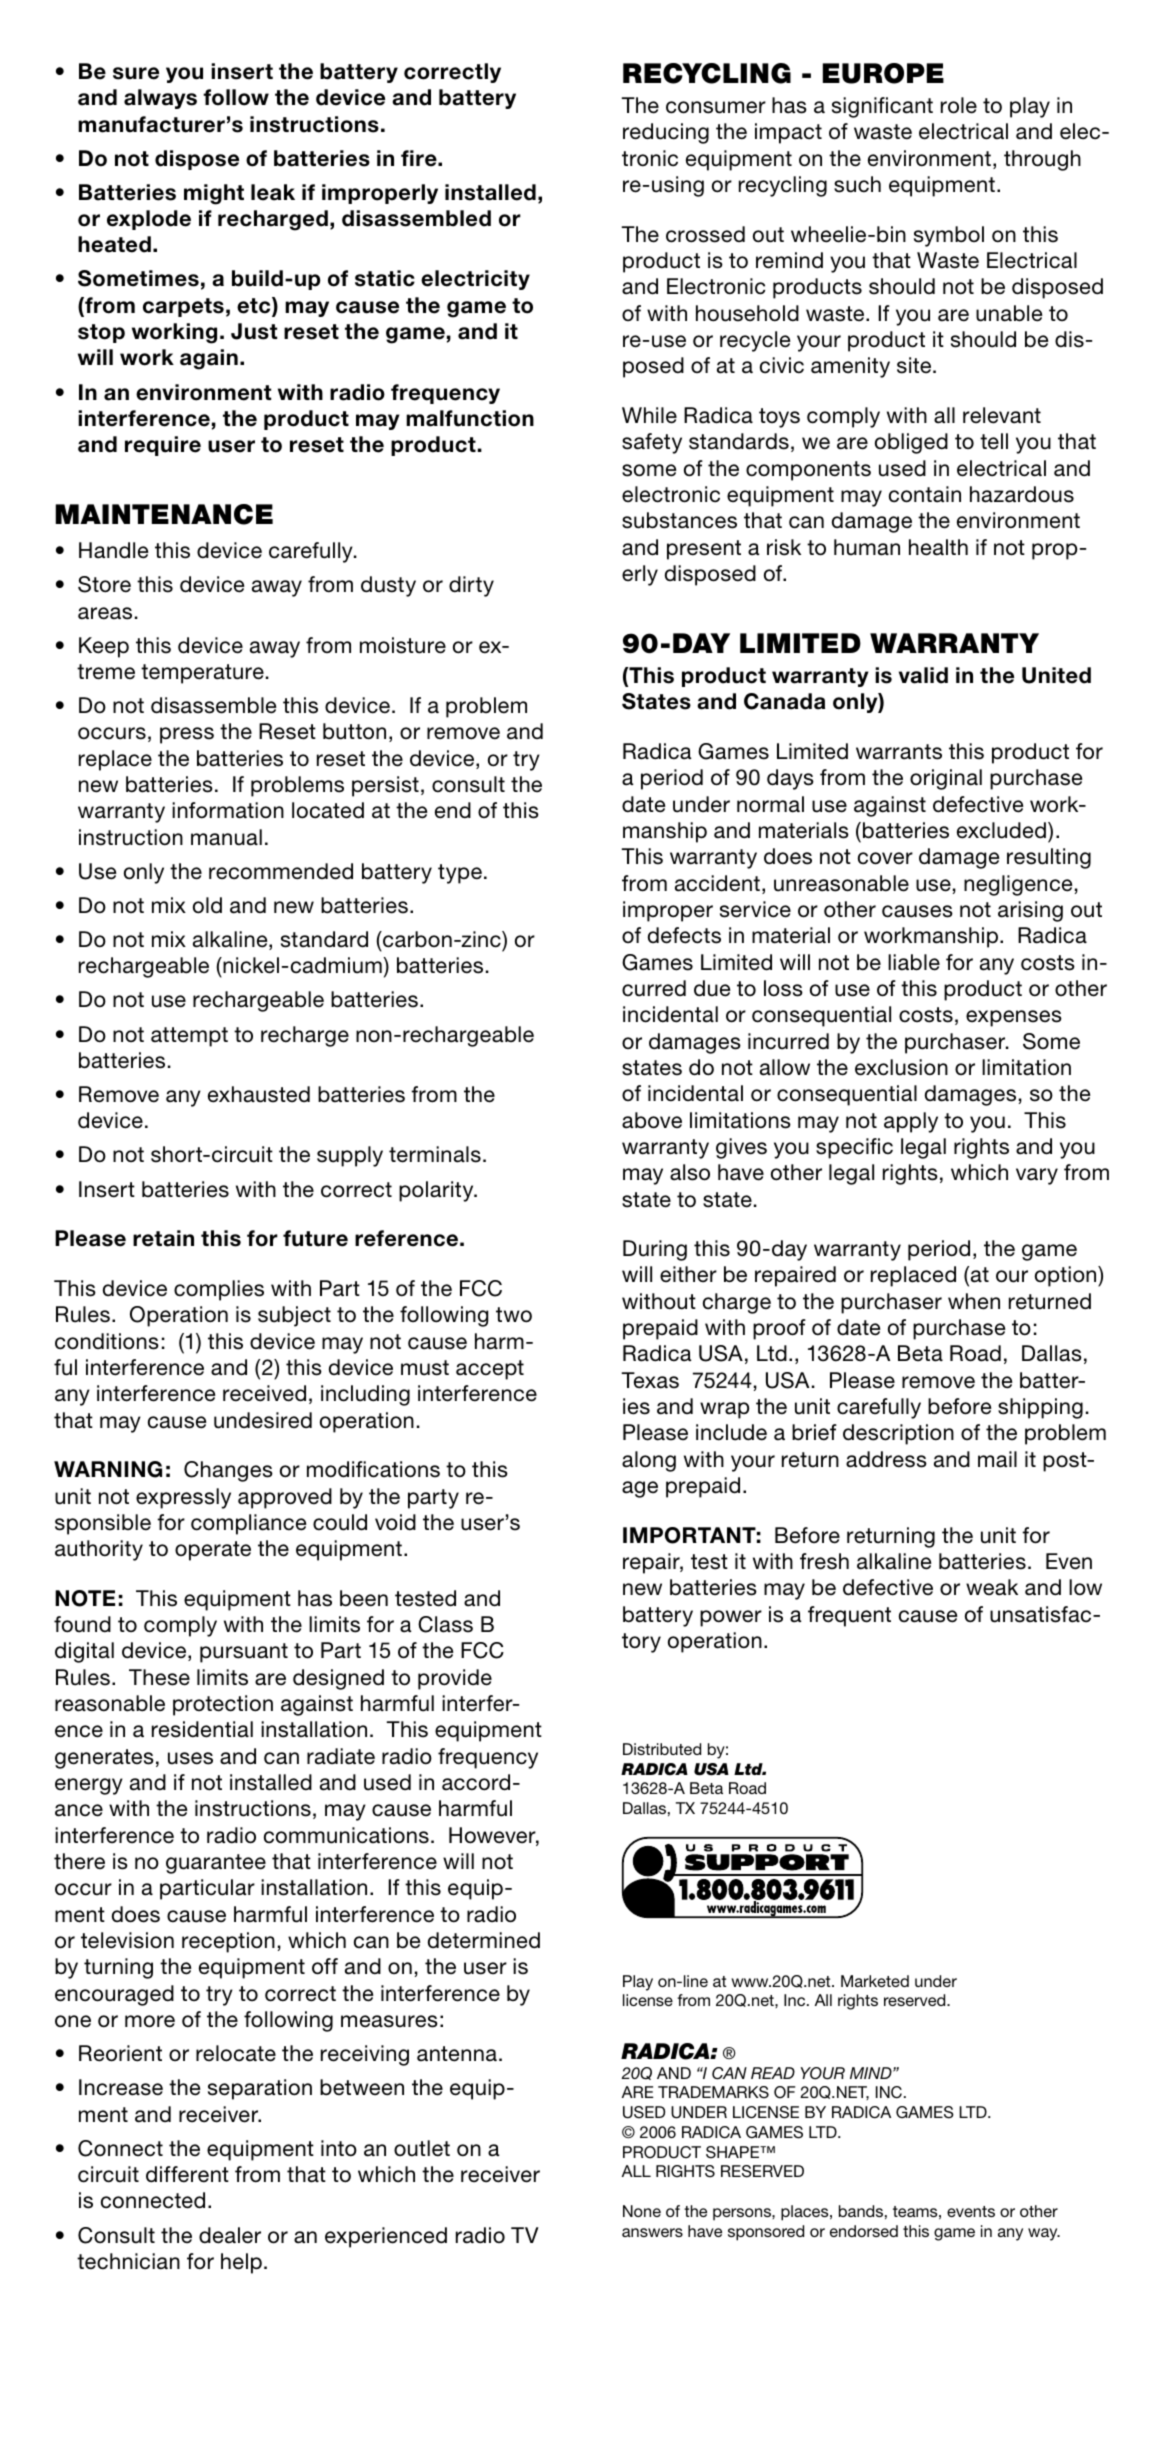 The height and width of the screenshot is (2449, 1166). Describe the element at coordinates (160, 99) in the screenshot. I see `always` at that location.
